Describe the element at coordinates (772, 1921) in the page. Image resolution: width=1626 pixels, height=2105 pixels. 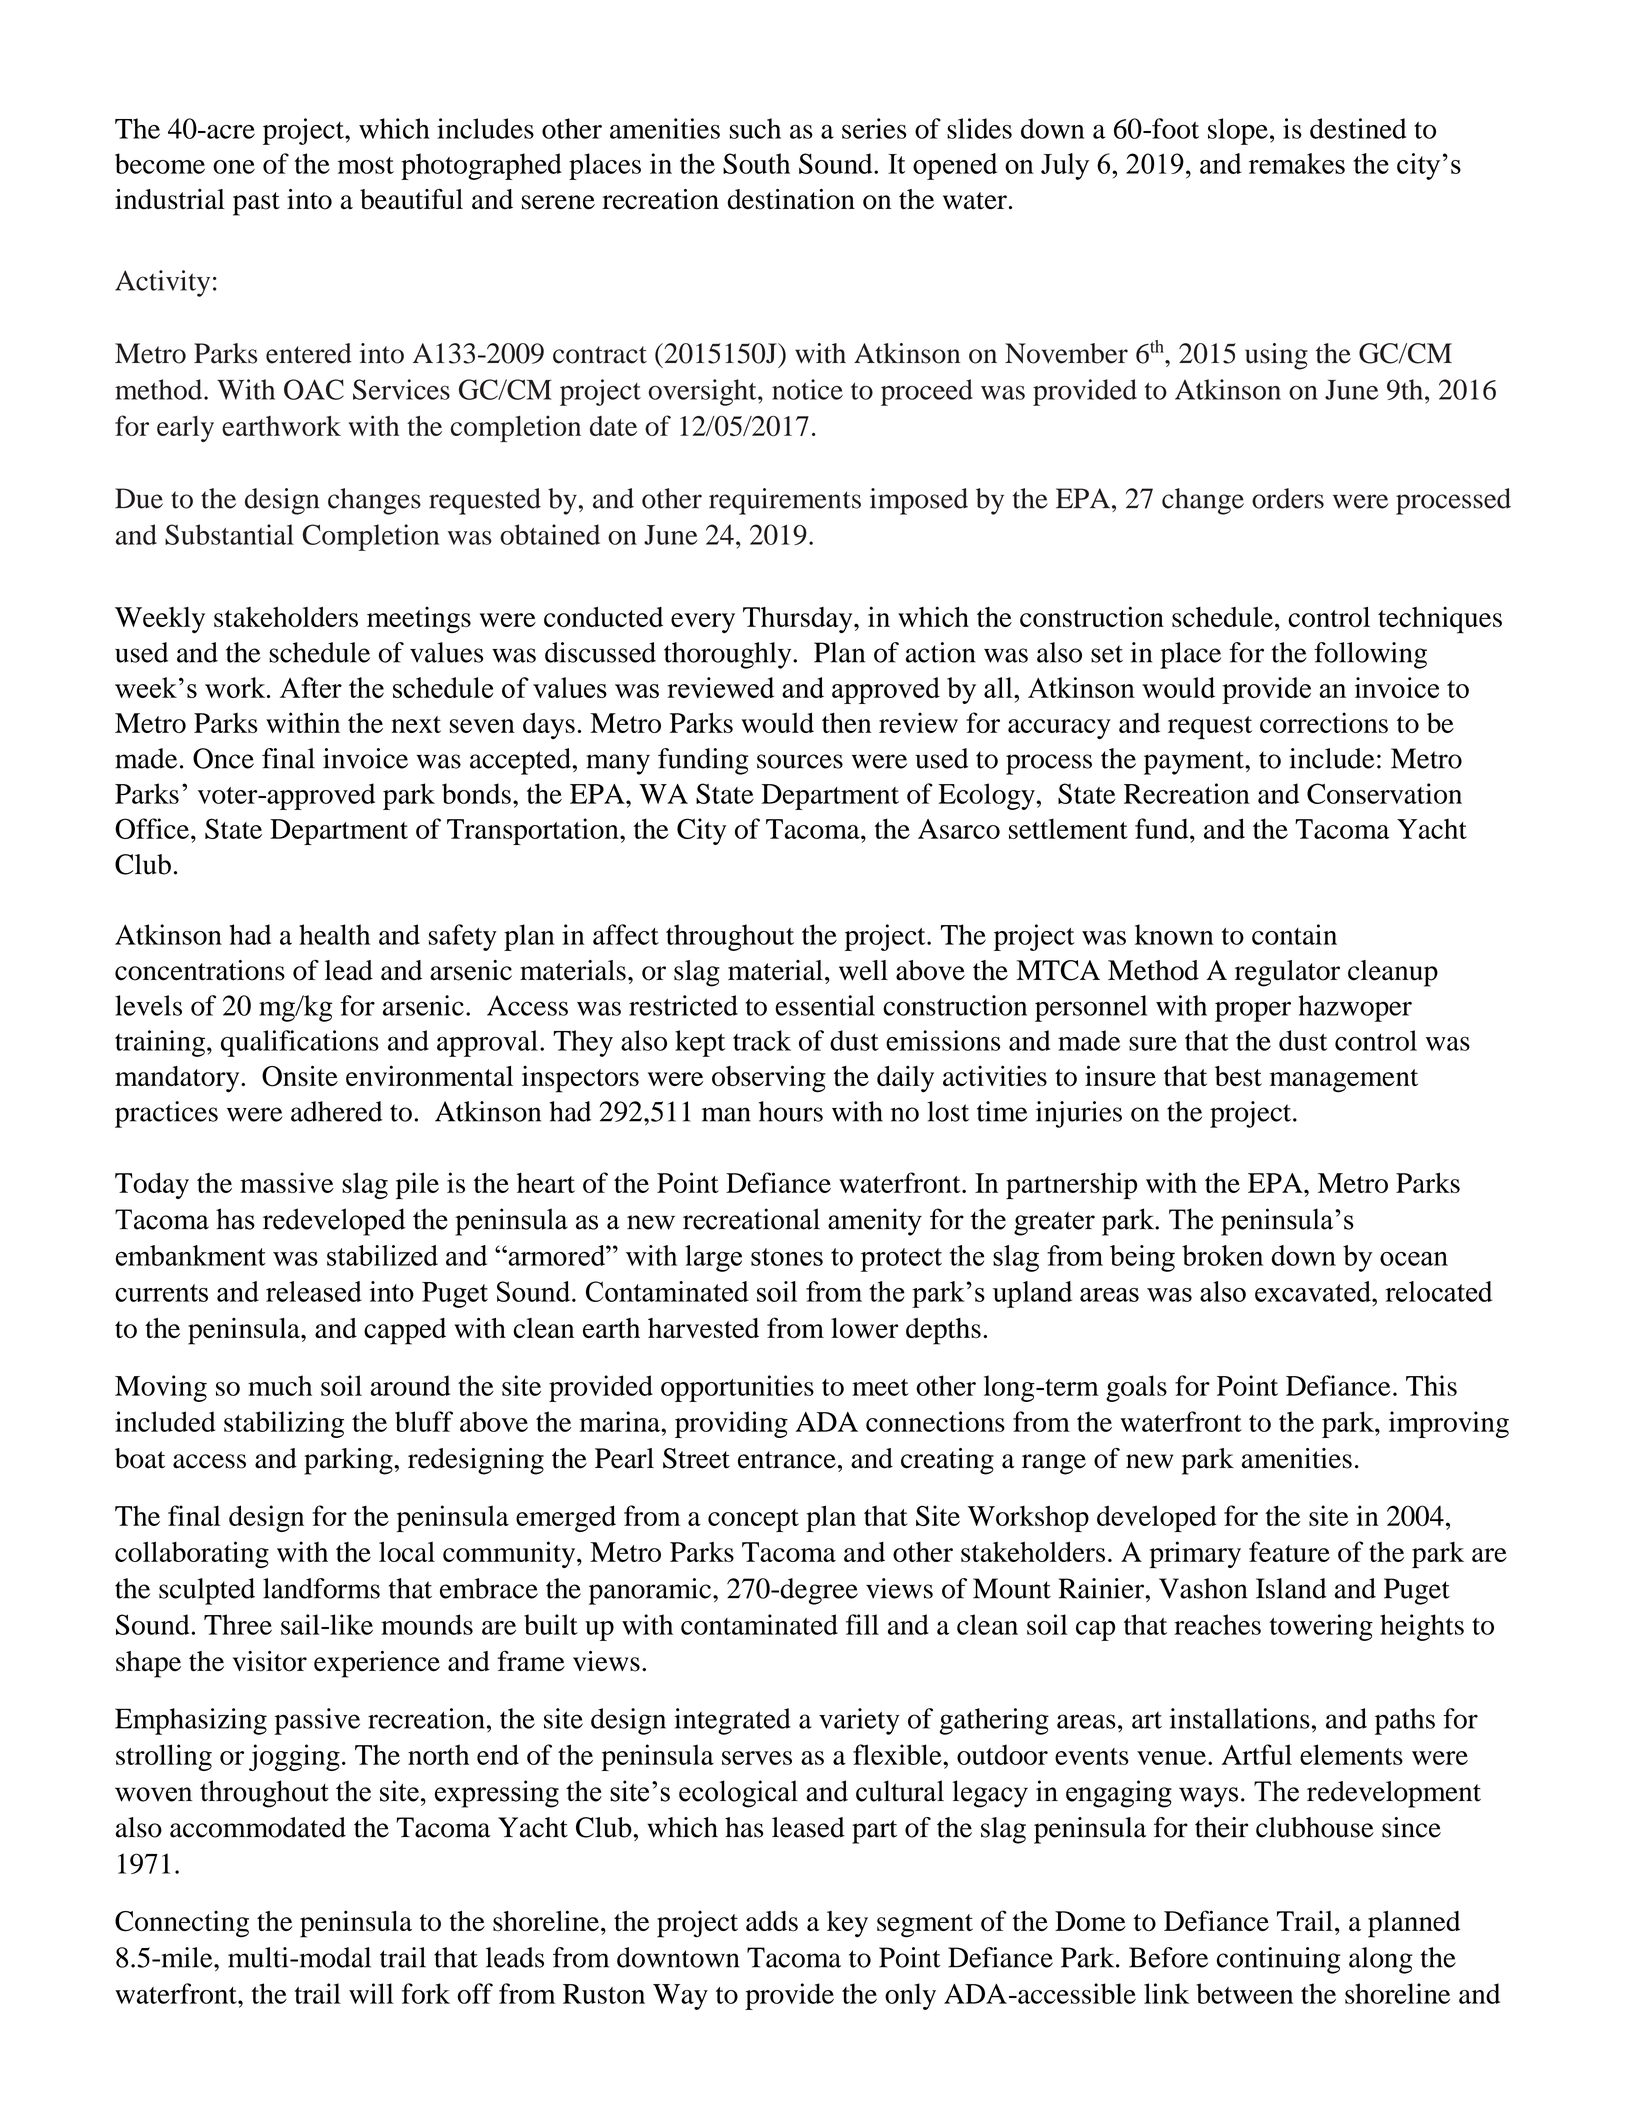
I see `adds` at that location.
